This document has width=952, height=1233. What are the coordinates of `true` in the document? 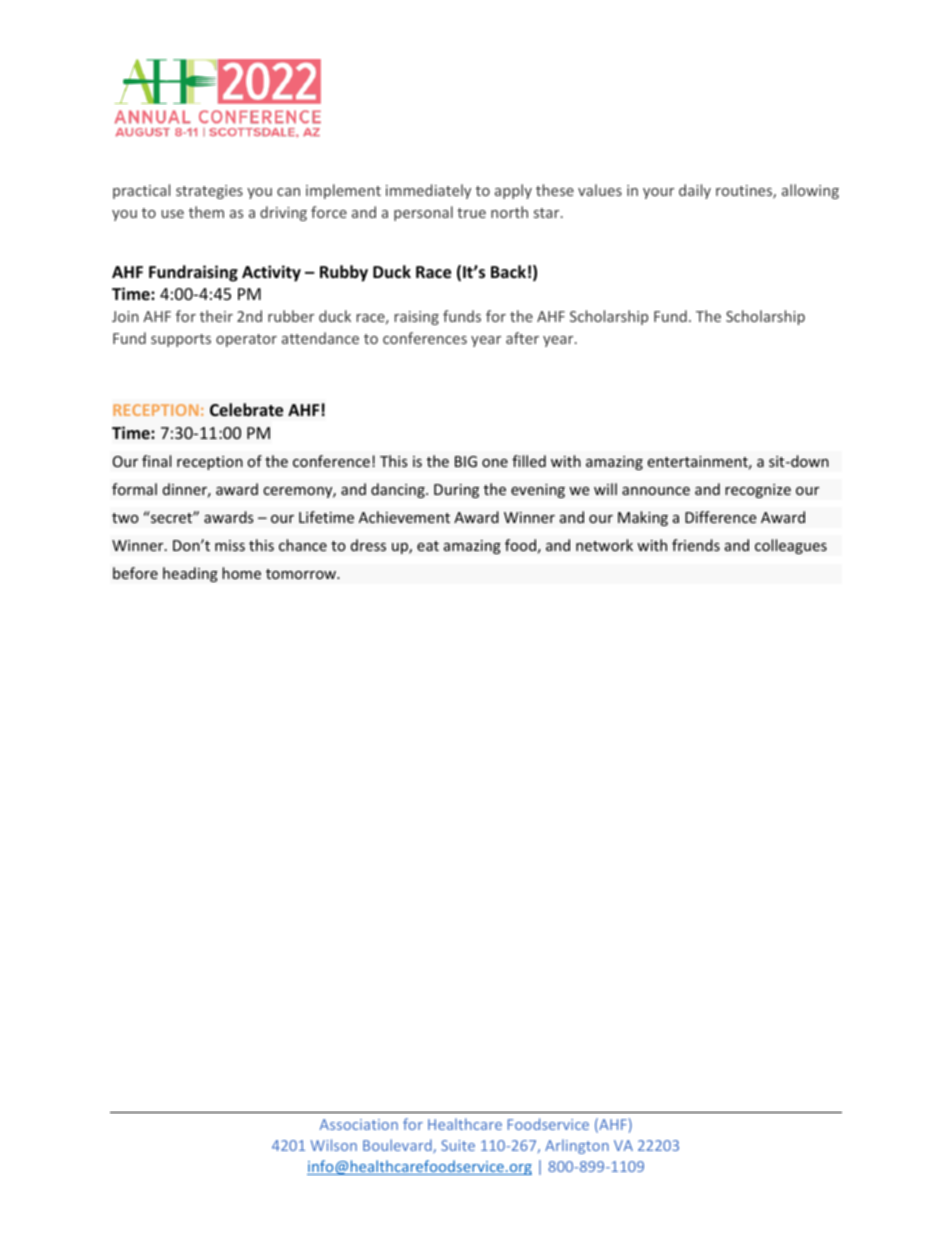 It's located at (471, 213).
